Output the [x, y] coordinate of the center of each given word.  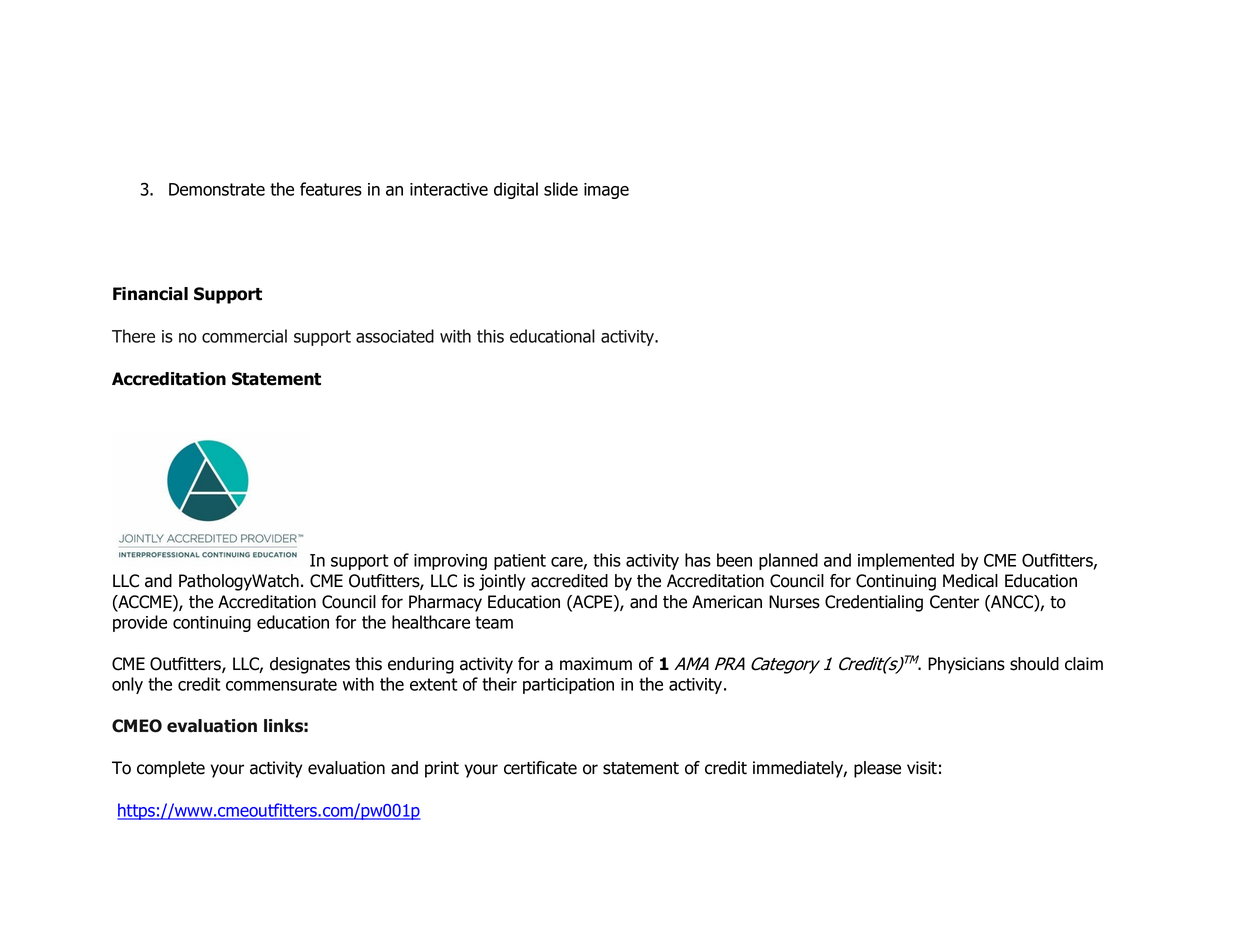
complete [171, 769]
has [698, 560]
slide [561, 189]
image [606, 191]
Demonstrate [217, 189]
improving [450, 562]
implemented [906, 561]
